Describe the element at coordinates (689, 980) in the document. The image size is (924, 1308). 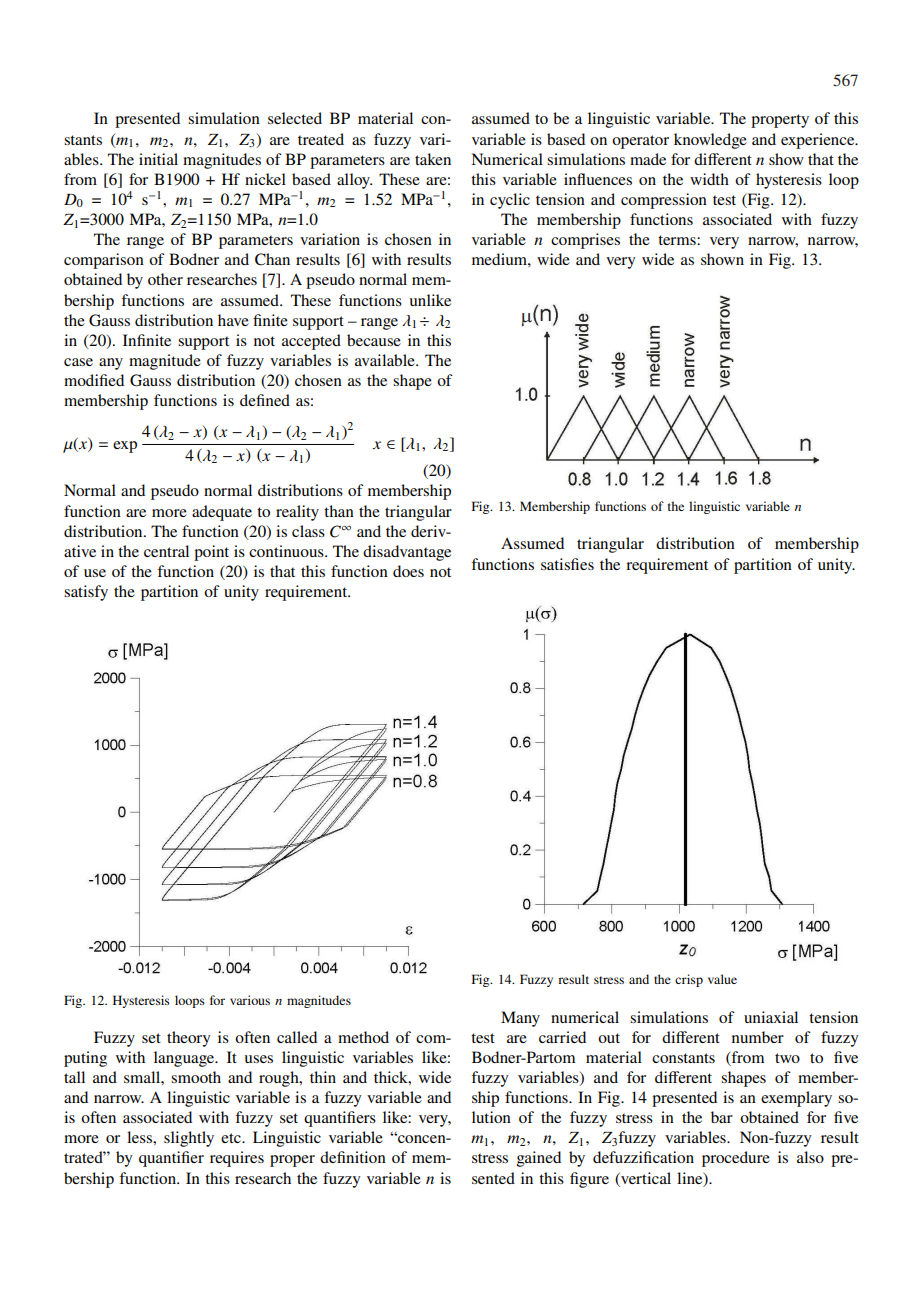
I see `crisp` at that location.
